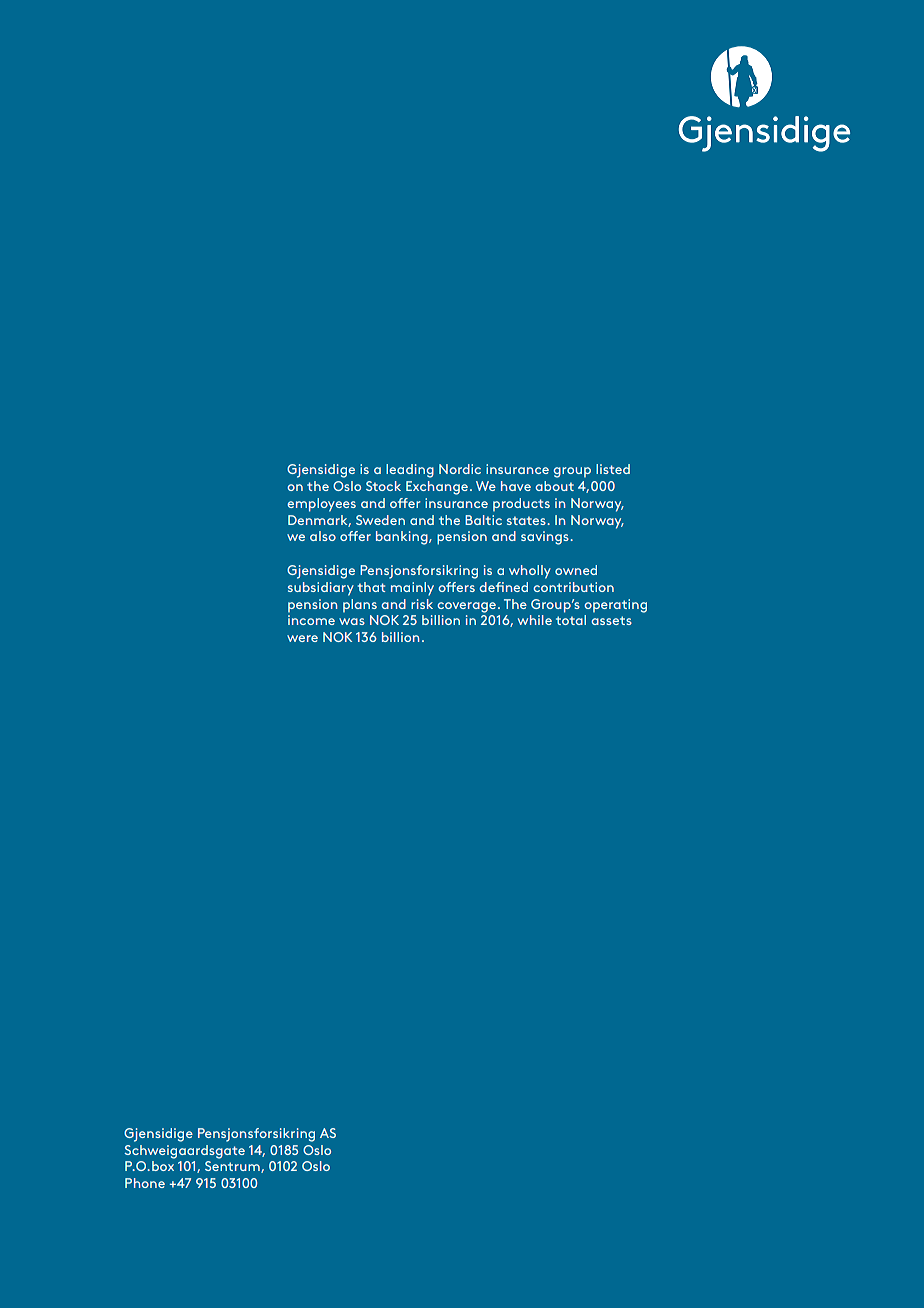 The height and width of the image is (1308, 924). I want to click on employees, so click(321, 505).
